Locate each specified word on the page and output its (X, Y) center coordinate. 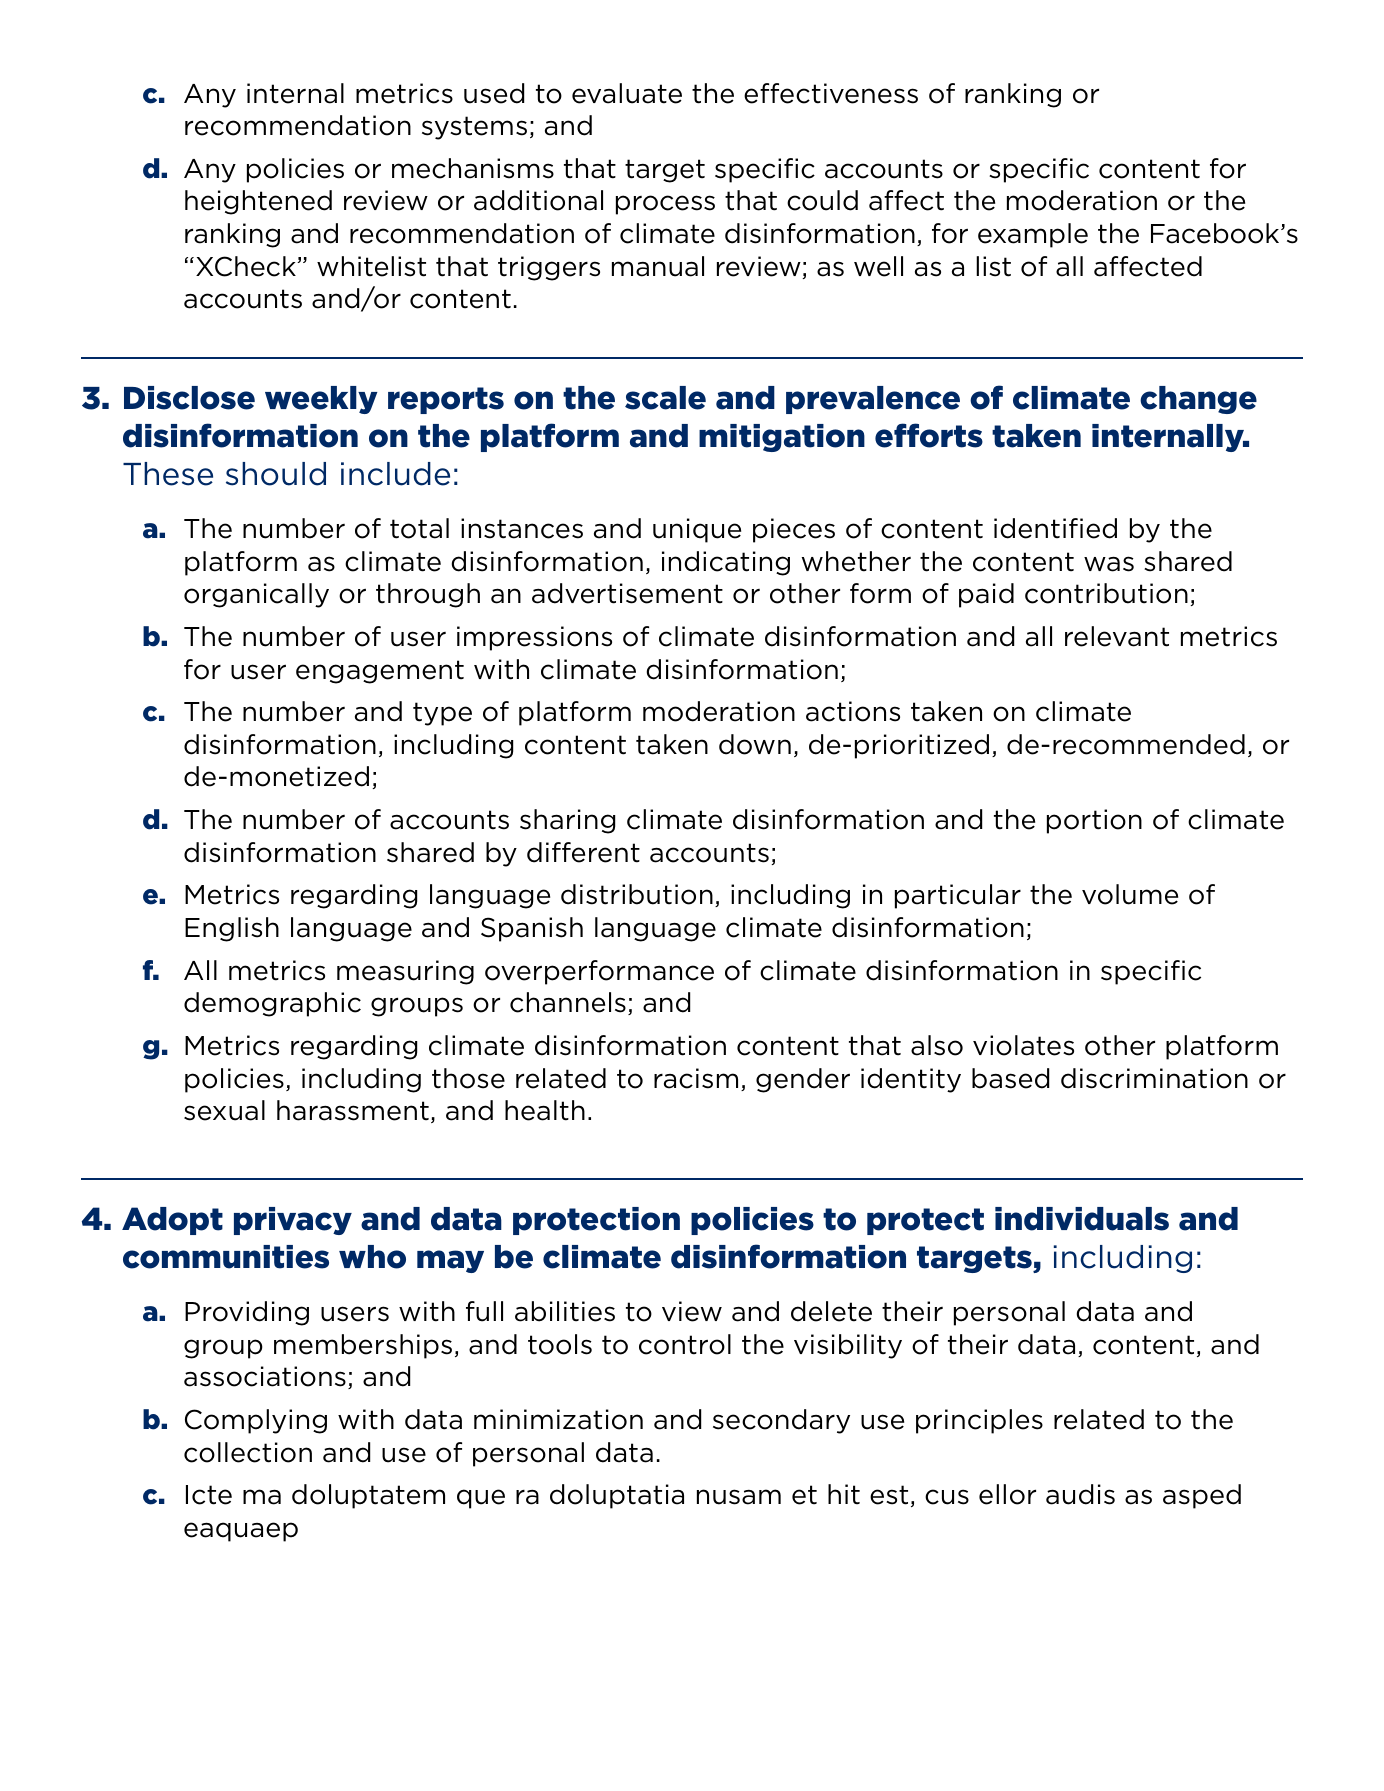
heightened (258, 202)
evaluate (627, 93)
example (1033, 235)
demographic (272, 1004)
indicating (726, 563)
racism (696, 1078)
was (1109, 564)
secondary (781, 1421)
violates (1023, 1045)
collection (248, 1452)
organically (256, 595)
